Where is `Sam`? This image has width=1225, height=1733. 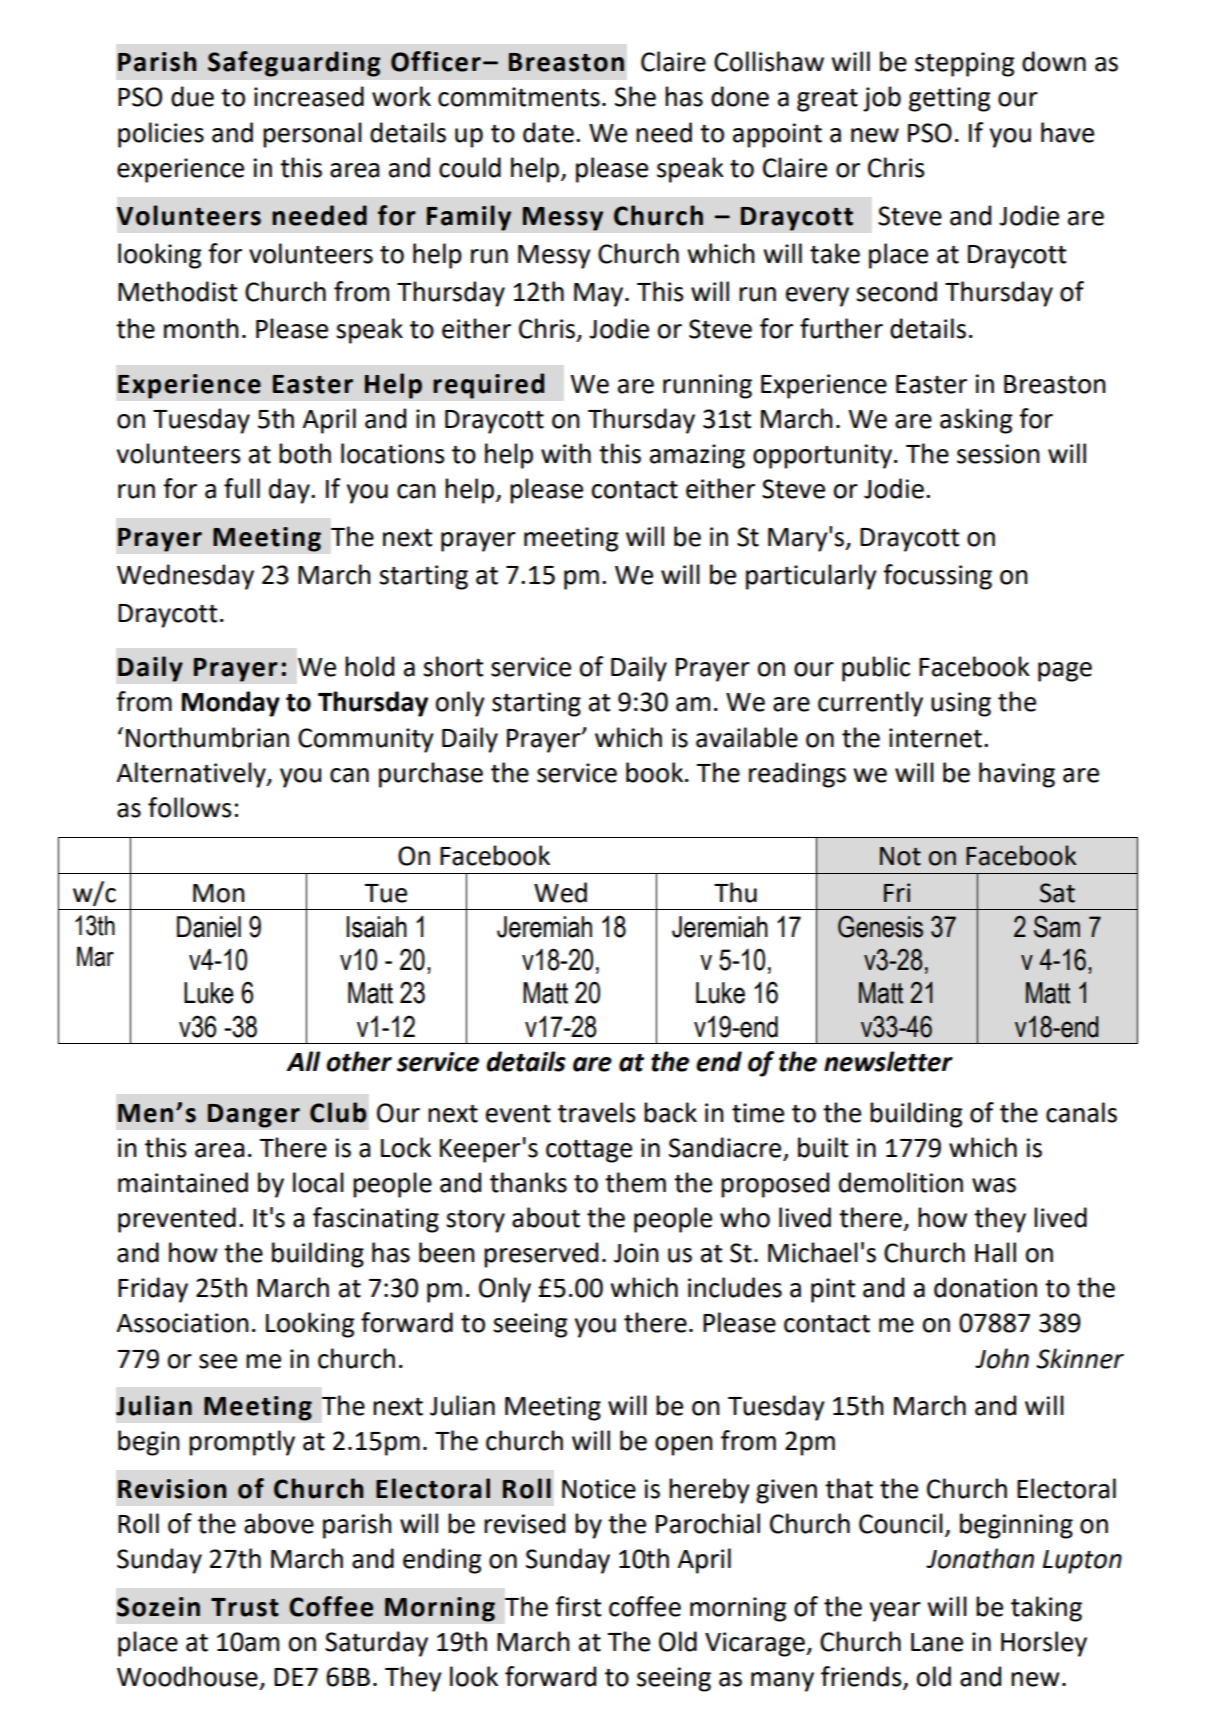
Sam is located at coordinates (1057, 927).
